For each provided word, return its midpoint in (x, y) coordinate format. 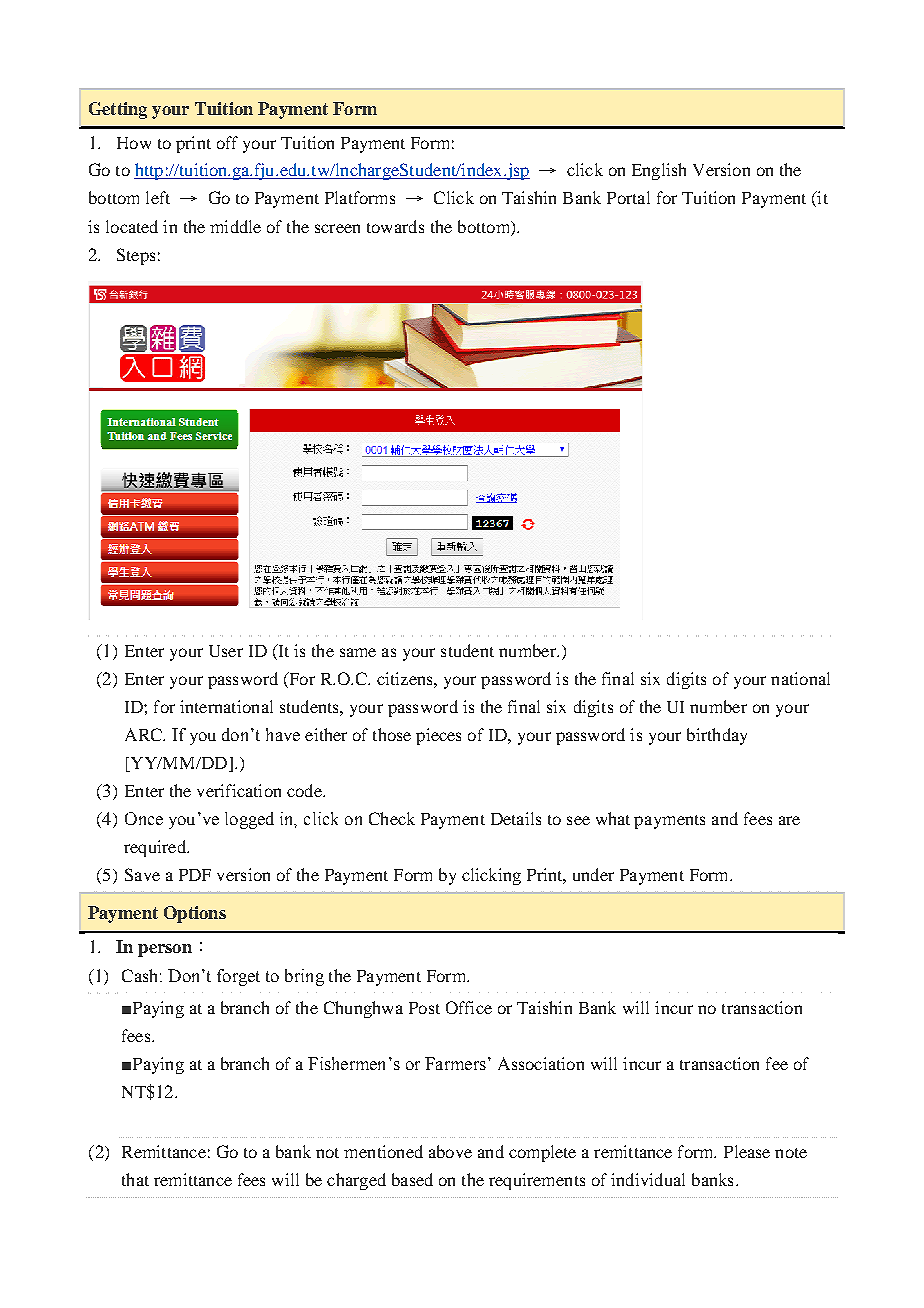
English (659, 171)
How (134, 143)
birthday (717, 736)
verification (239, 790)
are (789, 820)
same (358, 652)
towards (395, 226)
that (135, 1179)
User (226, 651)
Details (516, 818)
